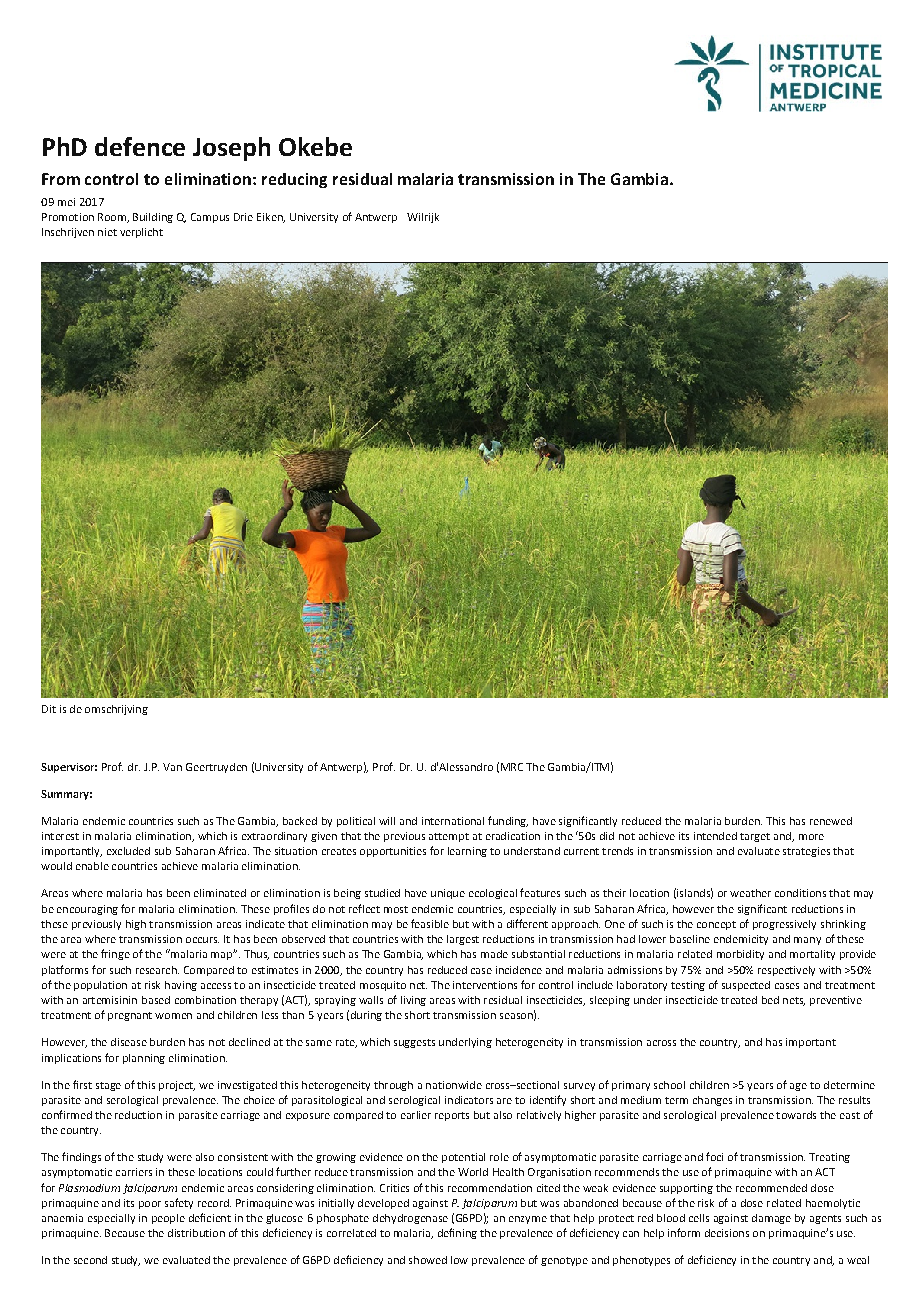 This screenshot has height=1308, width=924. I want to click on niet, so click(107, 232).
